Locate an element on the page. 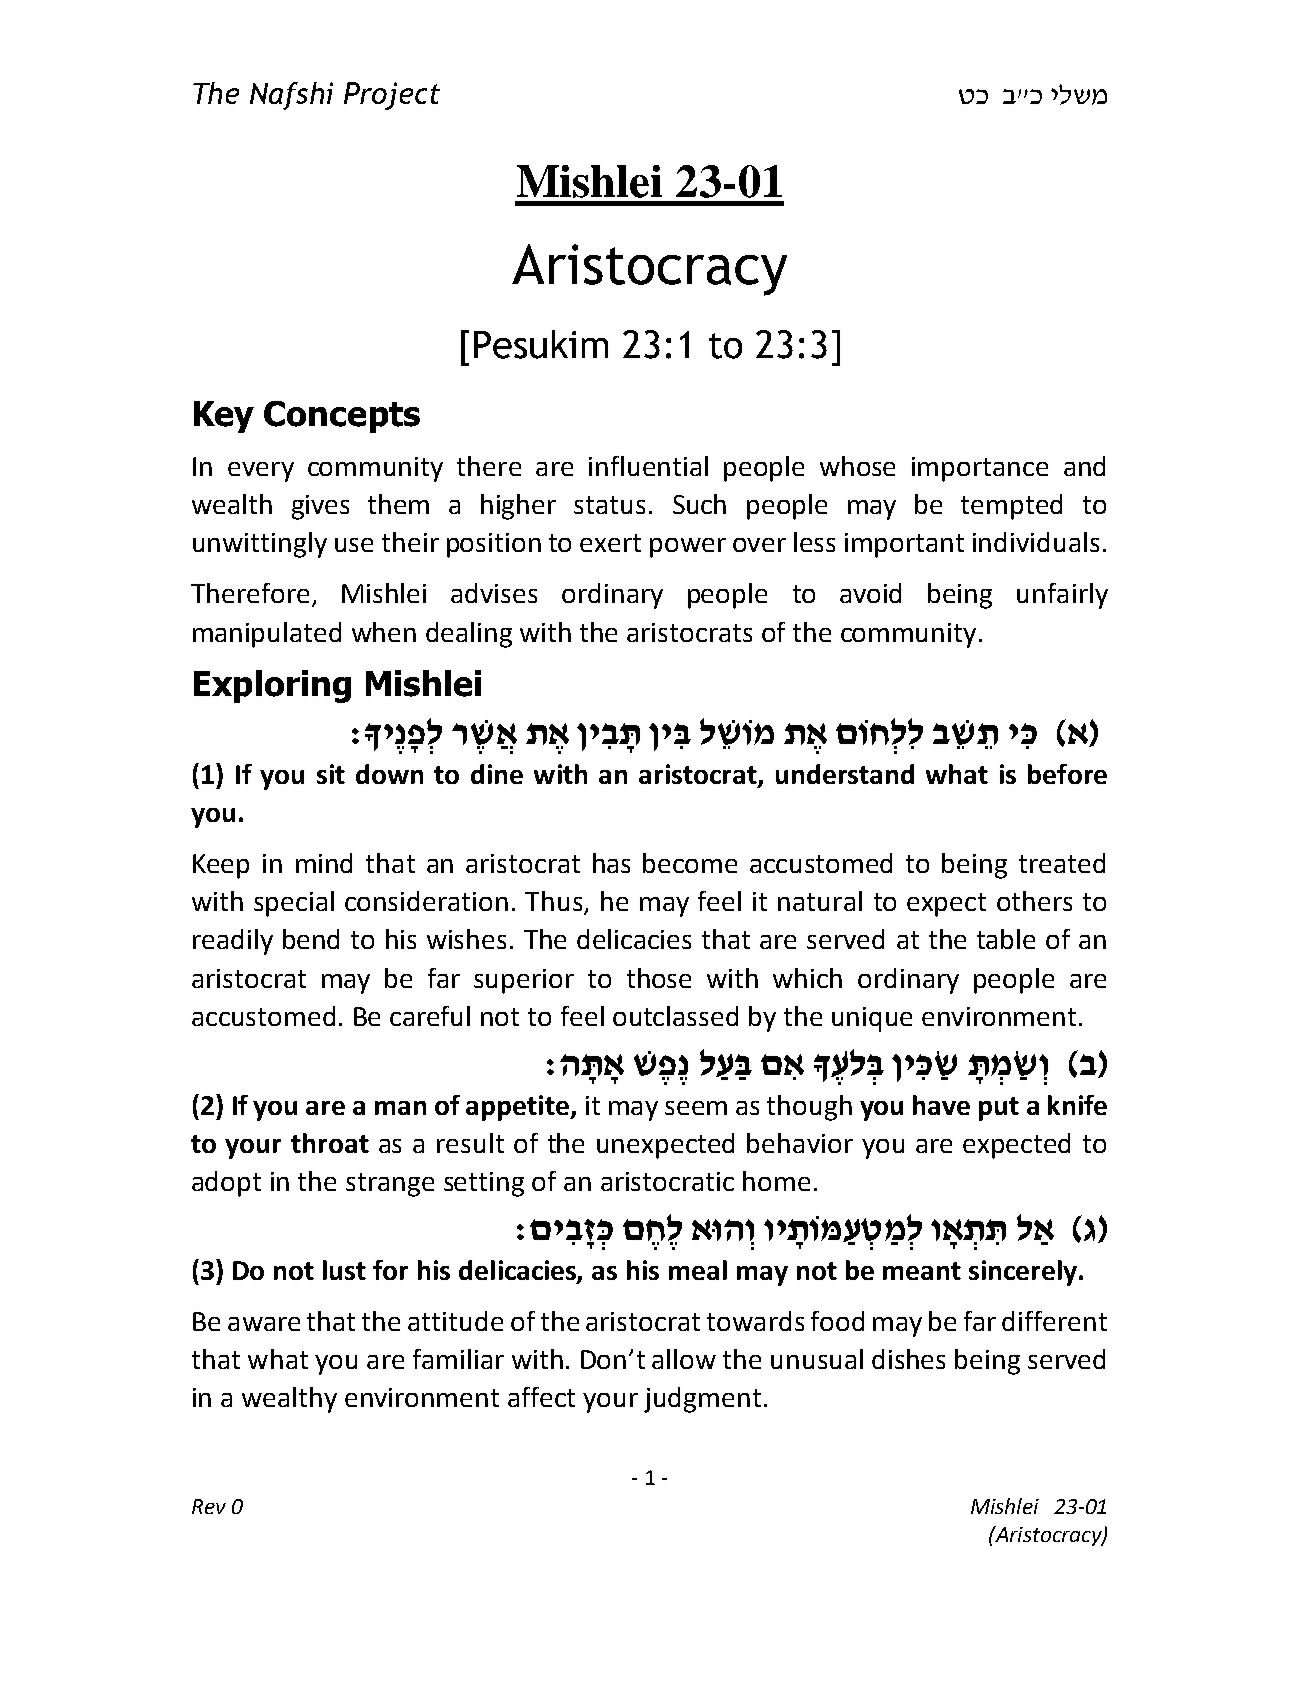 Image resolution: width=1299 pixels, height=1682 pixels. throat is located at coordinates (330, 1143).
